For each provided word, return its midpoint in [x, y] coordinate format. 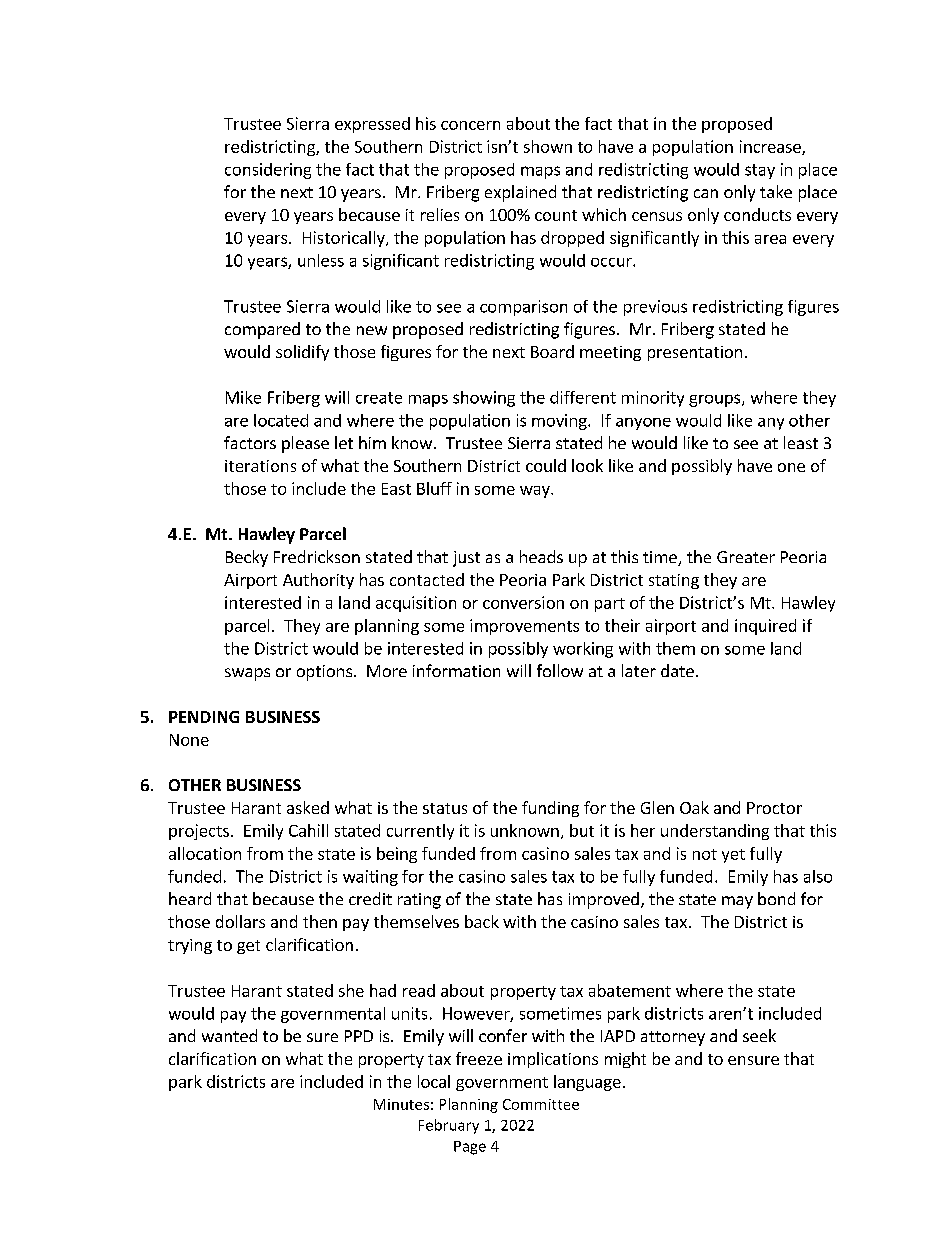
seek [759, 1035]
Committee [541, 1104]
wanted [229, 1035]
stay [760, 171]
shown [548, 146]
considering [268, 171]
